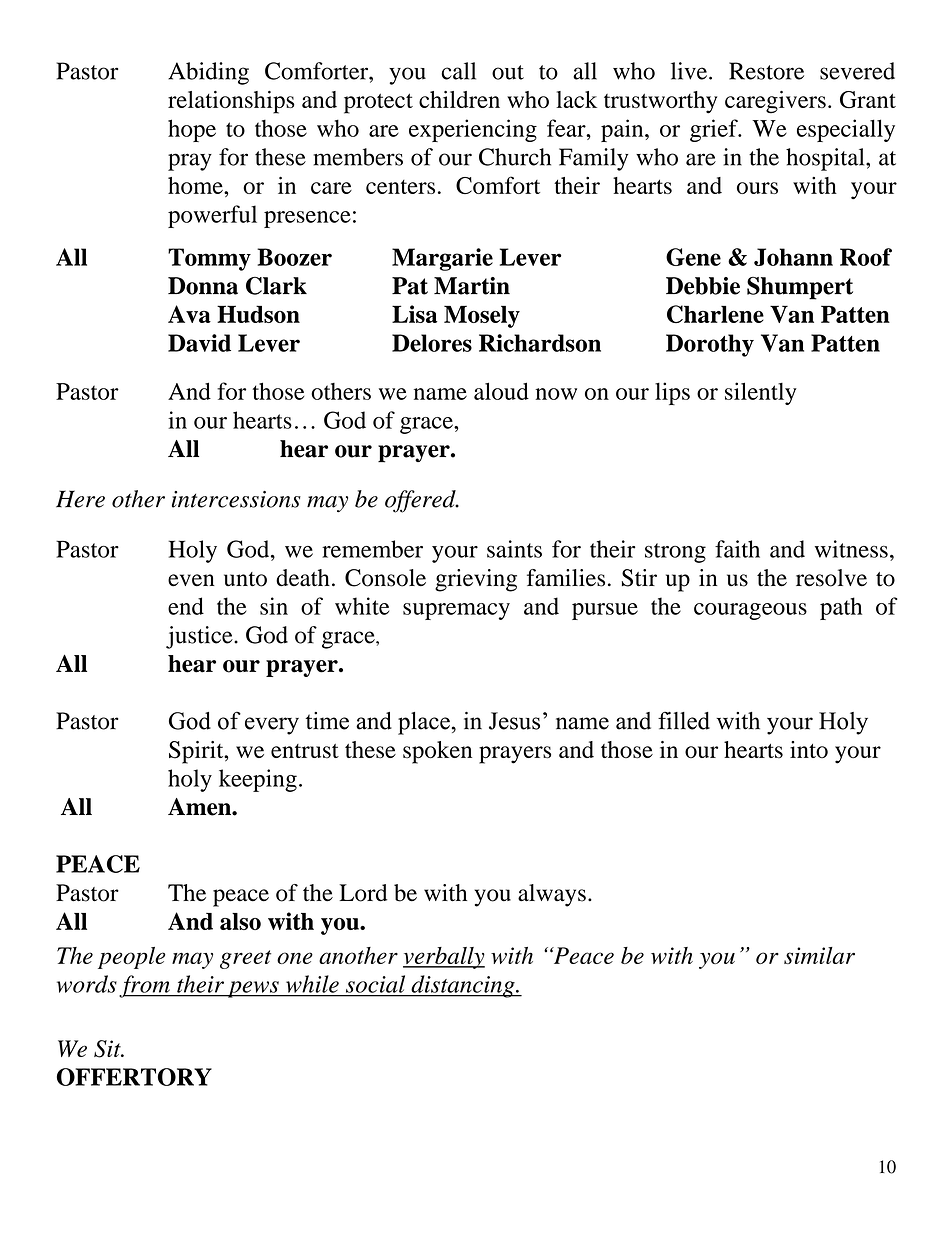  I want to click on Restore, so click(766, 71).
